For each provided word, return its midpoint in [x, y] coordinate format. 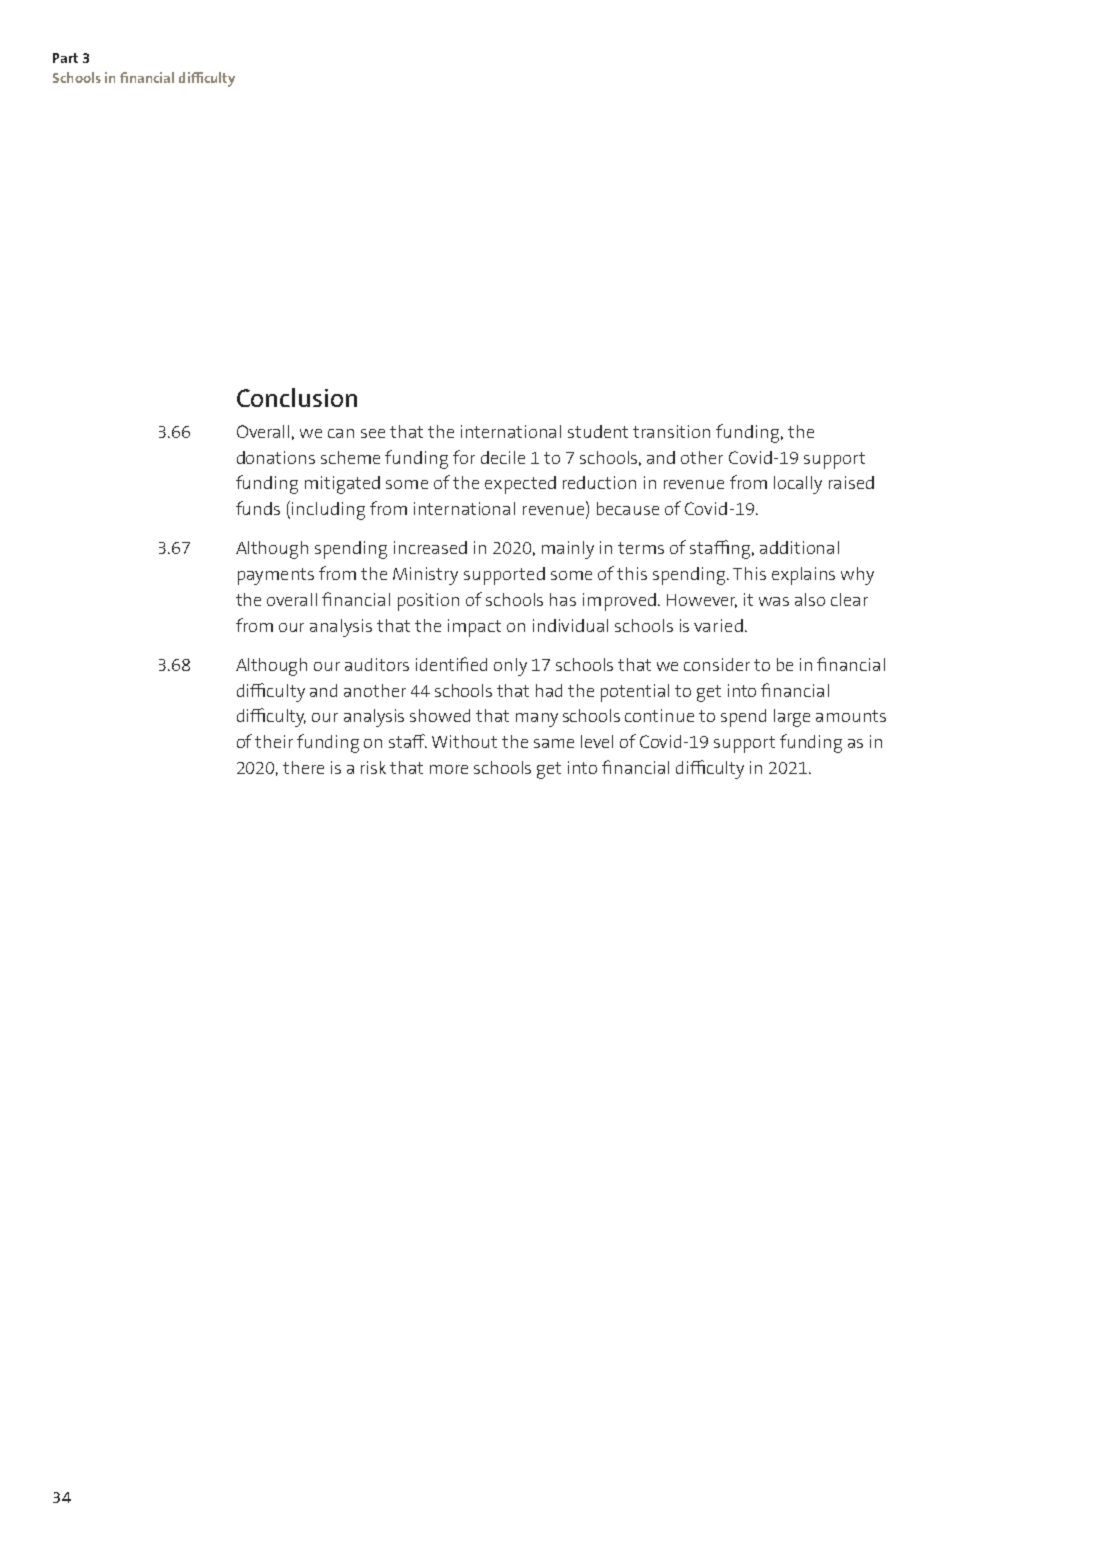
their [274, 741]
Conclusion [297, 397]
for [464, 457]
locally [798, 485]
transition [671, 431]
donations [276, 457]
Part [65, 58]
